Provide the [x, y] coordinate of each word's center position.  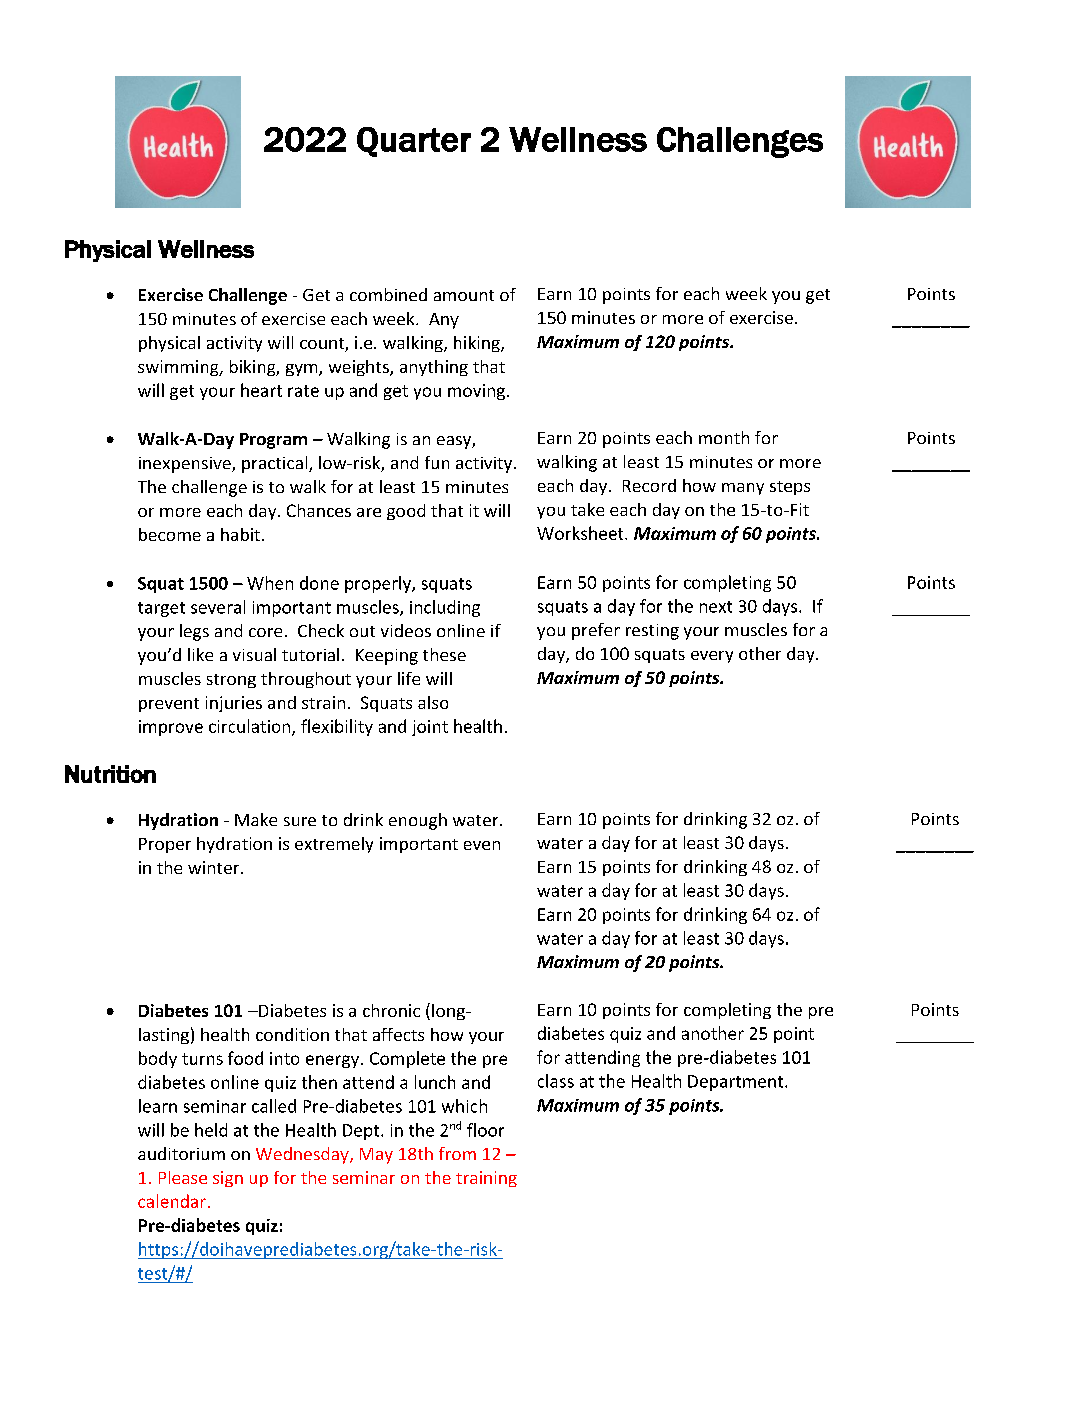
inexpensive [186, 465]
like [200, 654]
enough [418, 821]
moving [478, 392]
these [444, 654]
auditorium [181, 1153]
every [712, 657]
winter [215, 867]
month [724, 437]
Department [737, 1083]
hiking [478, 344]
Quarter [414, 142]
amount [464, 295]
